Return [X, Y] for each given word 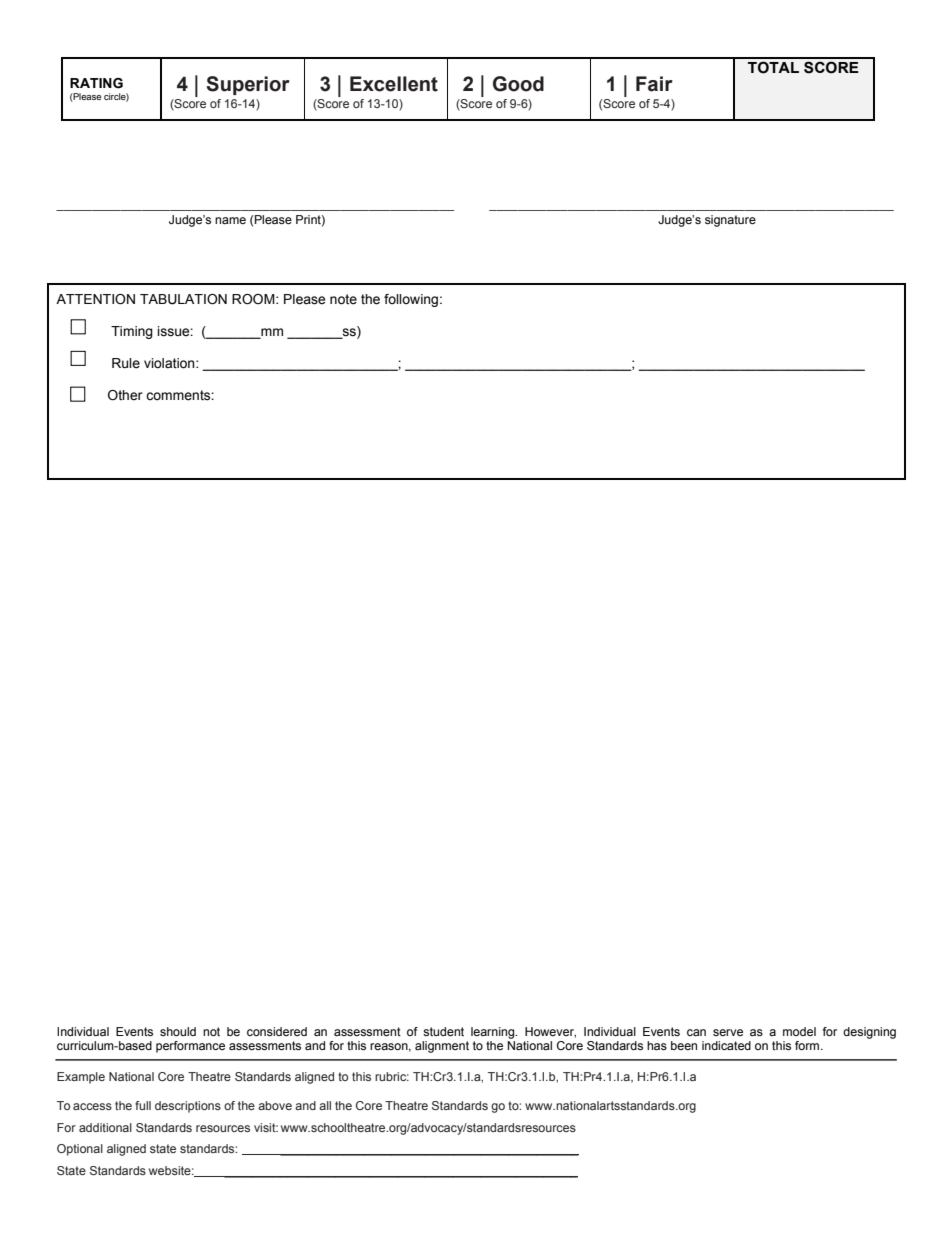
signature [730, 221]
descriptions [188, 1107]
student [443, 1031]
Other [125, 395]
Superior [248, 85]
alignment [442, 1047]
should [178, 1031]
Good [518, 84]
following [411, 300]
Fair [654, 84]
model [799, 1031]
